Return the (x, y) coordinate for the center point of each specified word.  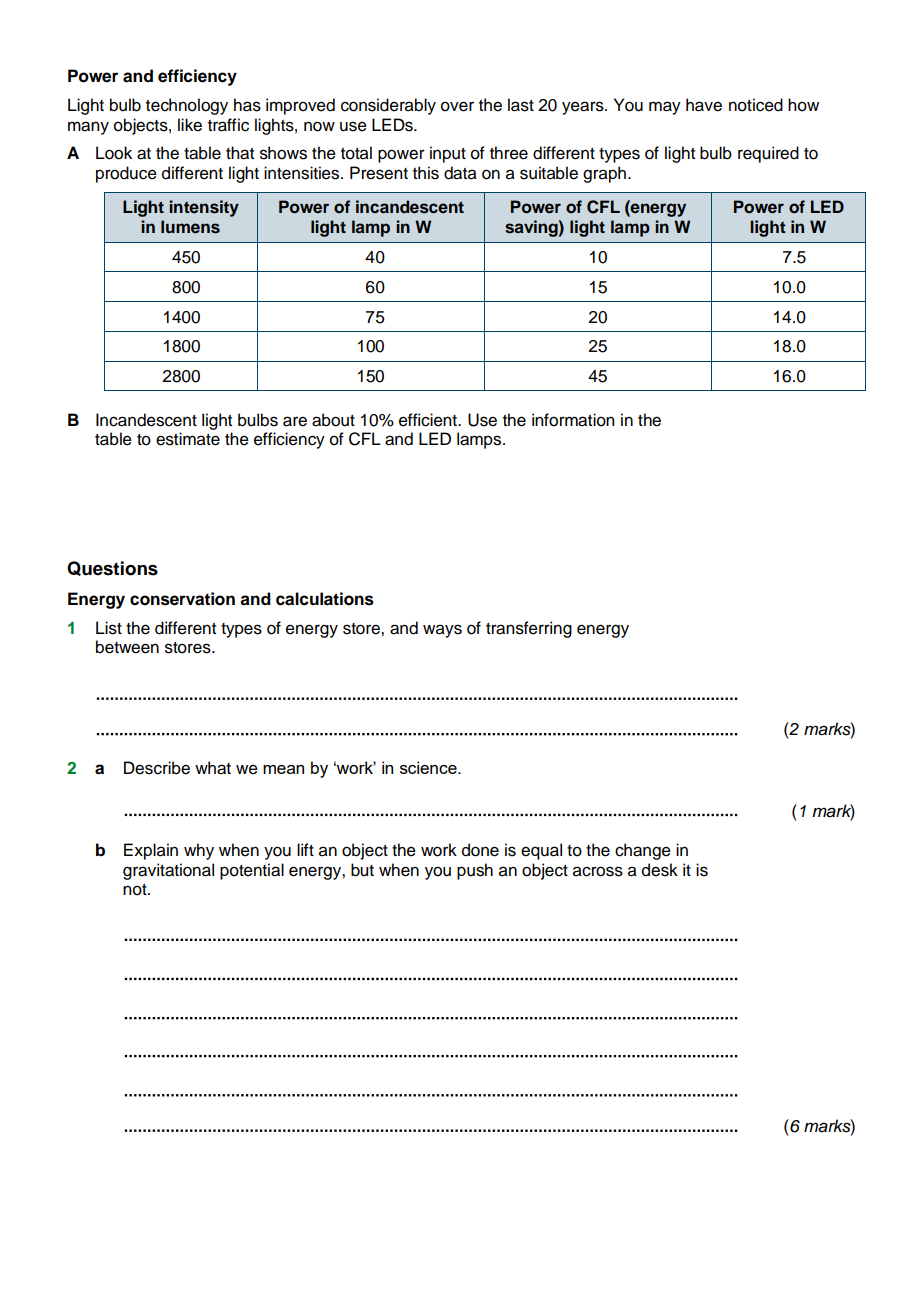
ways (442, 631)
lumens (190, 227)
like (190, 125)
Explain (151, 851)
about (333, 420)
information (573, 420)
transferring (529, 629)
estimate (188, 439)
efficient (429, 420)
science (429, 767)
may (665, 108)
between (127, 647)
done (480, 850)
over (457, 106)
